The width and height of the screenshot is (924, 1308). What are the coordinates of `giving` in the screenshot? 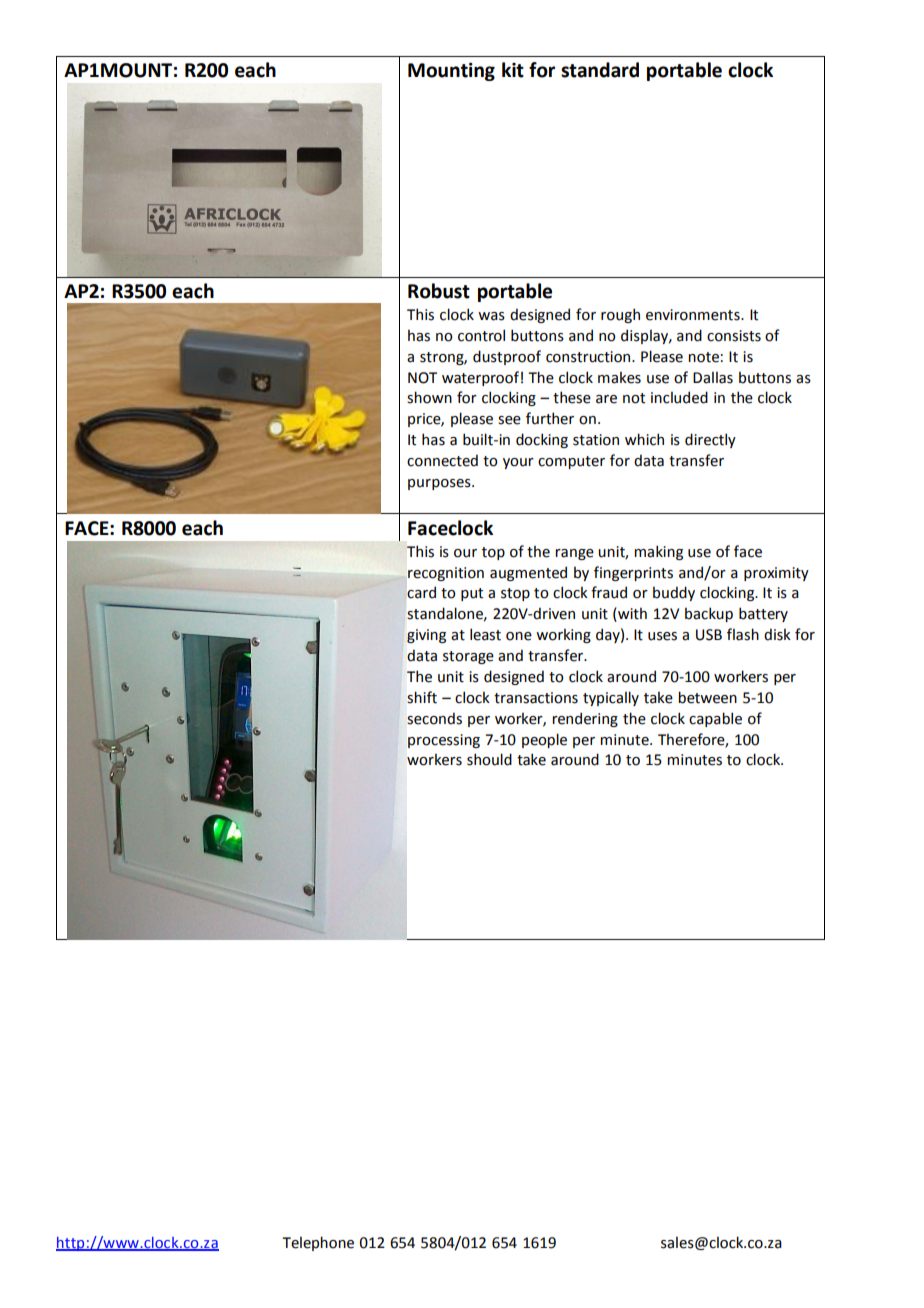 It's located at (426, 636).
